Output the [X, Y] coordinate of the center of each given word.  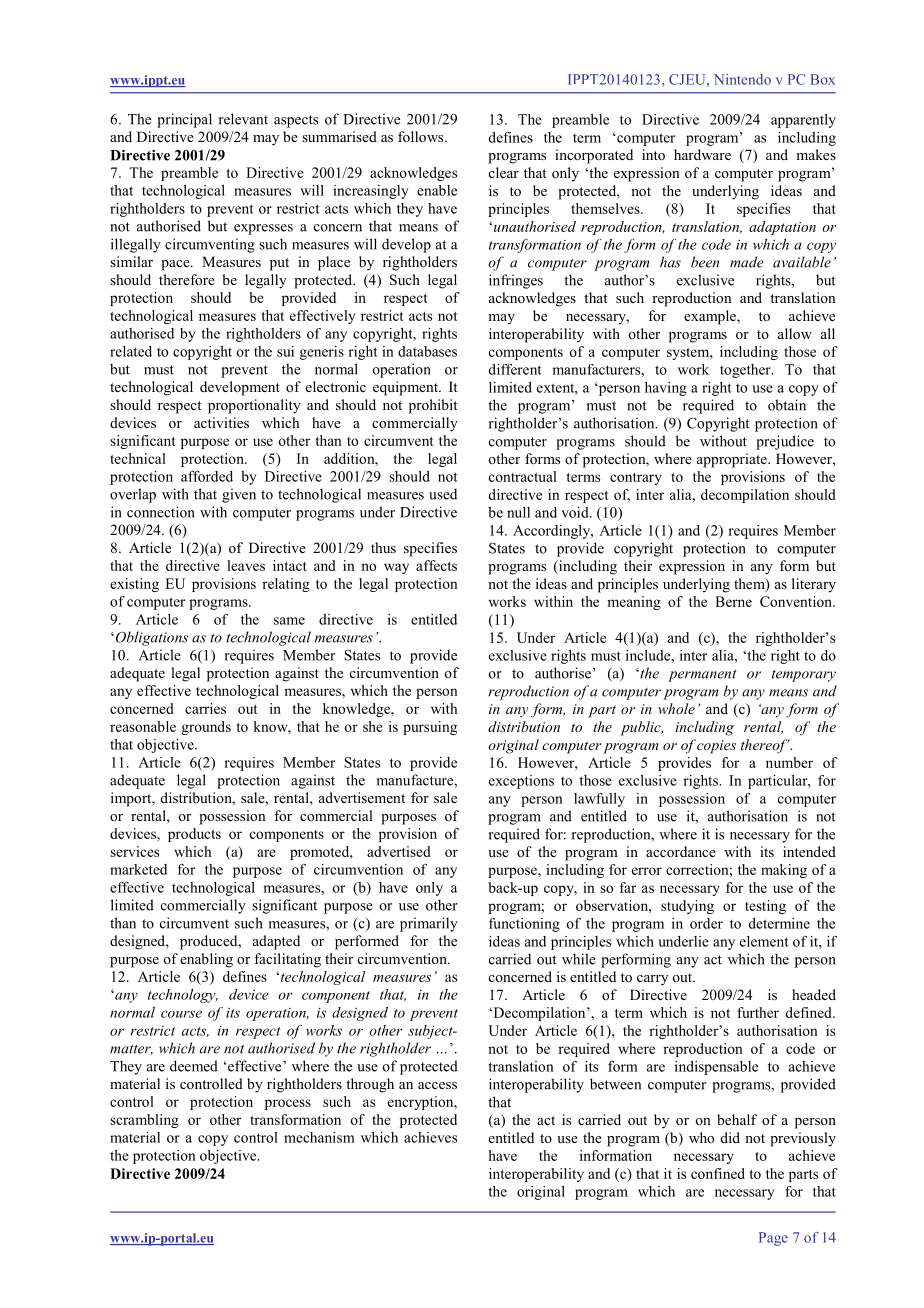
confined [718, 1173]
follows [422, 136]
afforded [207, 476]
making [784, 871]
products [194, 835]
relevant [243, 119]
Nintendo [742, 79]
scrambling [144, 1121]
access [437, 1085]
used [443, 494]
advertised [399, 851]
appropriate [733, 460]
